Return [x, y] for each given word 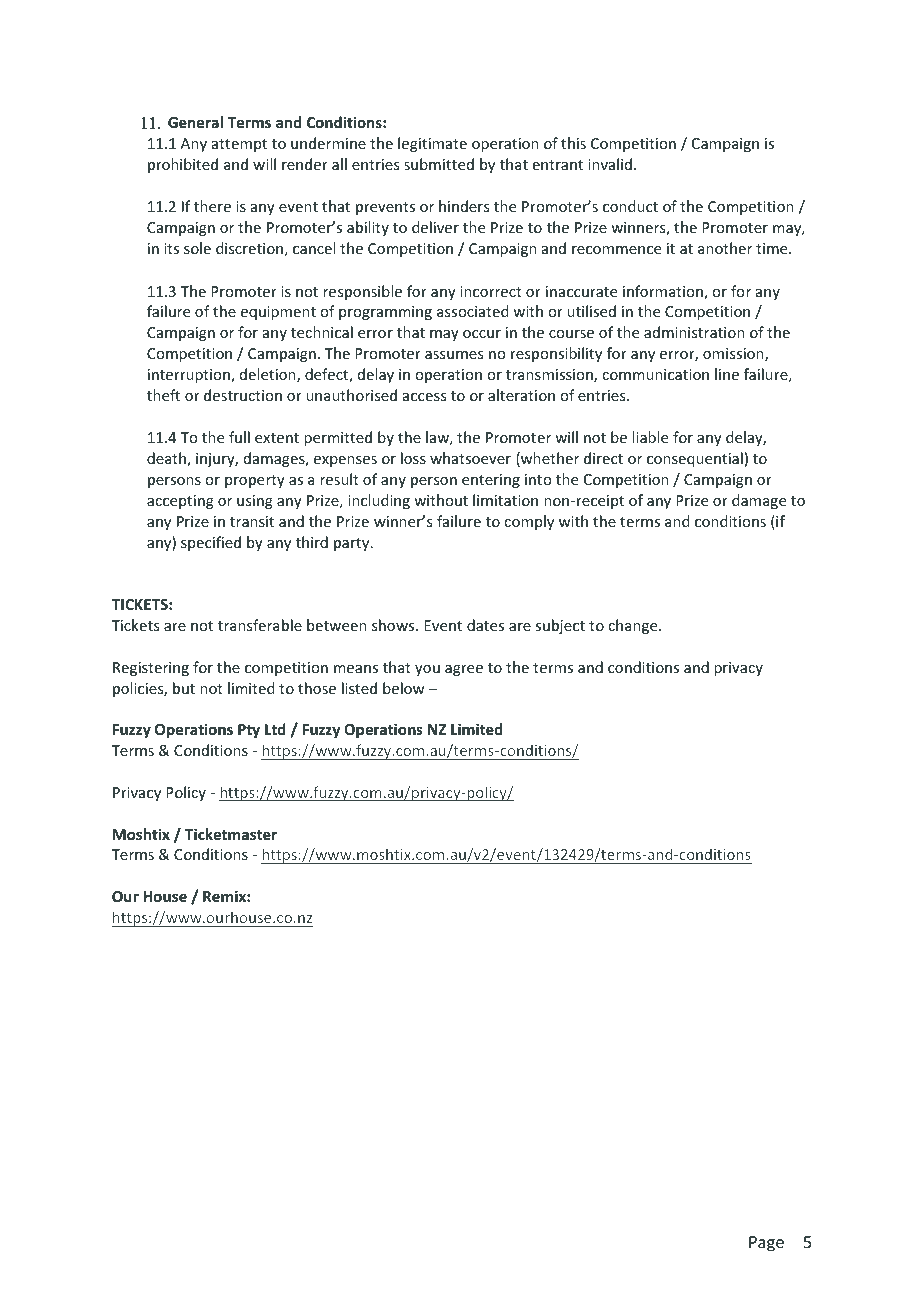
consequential [695, 459]
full [239, 437]
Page [766, 1244]
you [427, 670]
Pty [249, 731]
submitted [439, 164]
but [184, 688]
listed [359, 688]
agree [464, 670]
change [634, 626]
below [404, 688]
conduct [630, 206]
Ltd [275, 729]
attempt [239, 145]
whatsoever [470, 458]
